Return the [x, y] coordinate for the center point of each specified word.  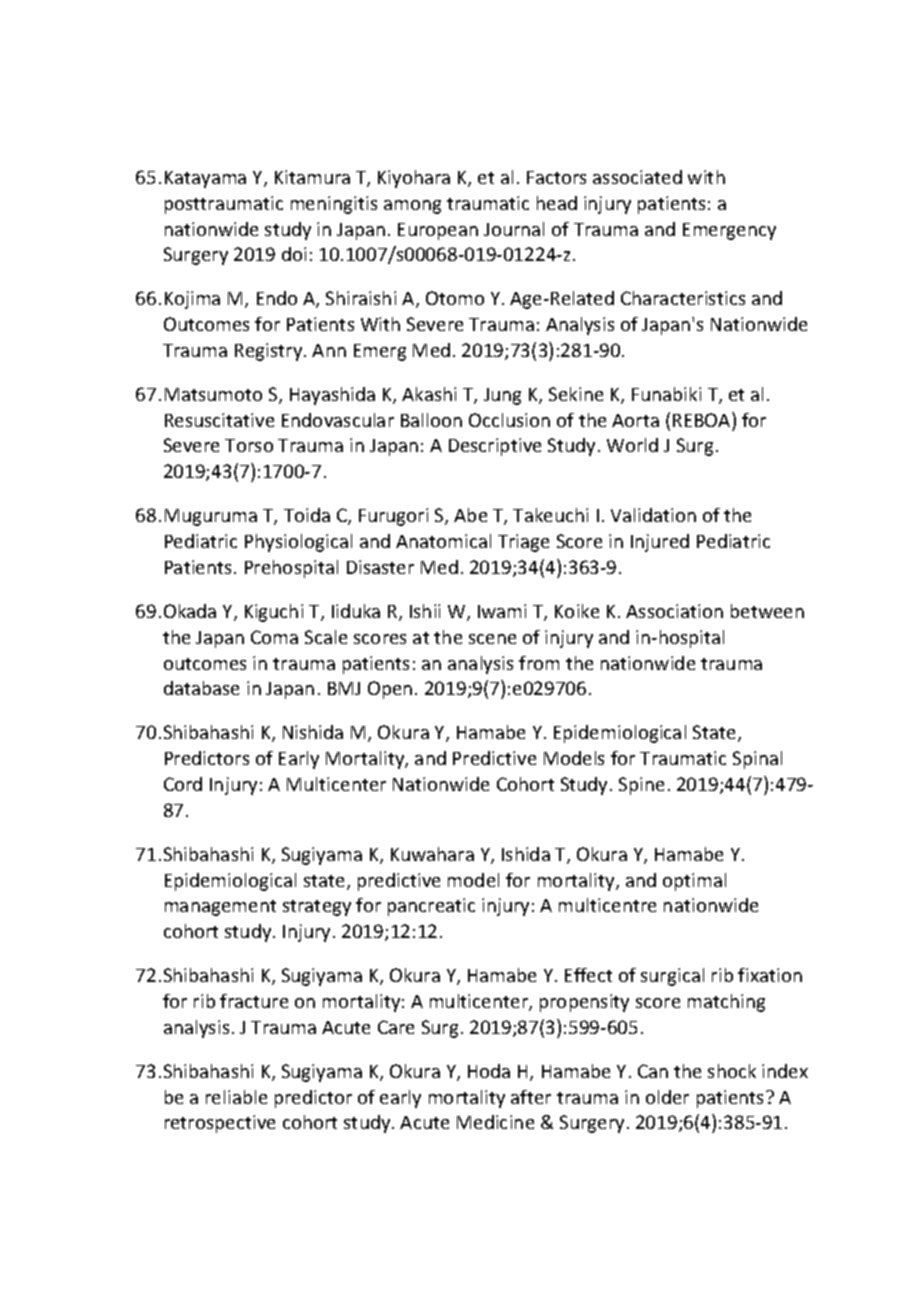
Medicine [495, 1122]
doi [294, 254]
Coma [274, 637]
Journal [514, 229]
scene [492, 639]
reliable [236, 1097]
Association [674, 611]
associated [637, 177]
